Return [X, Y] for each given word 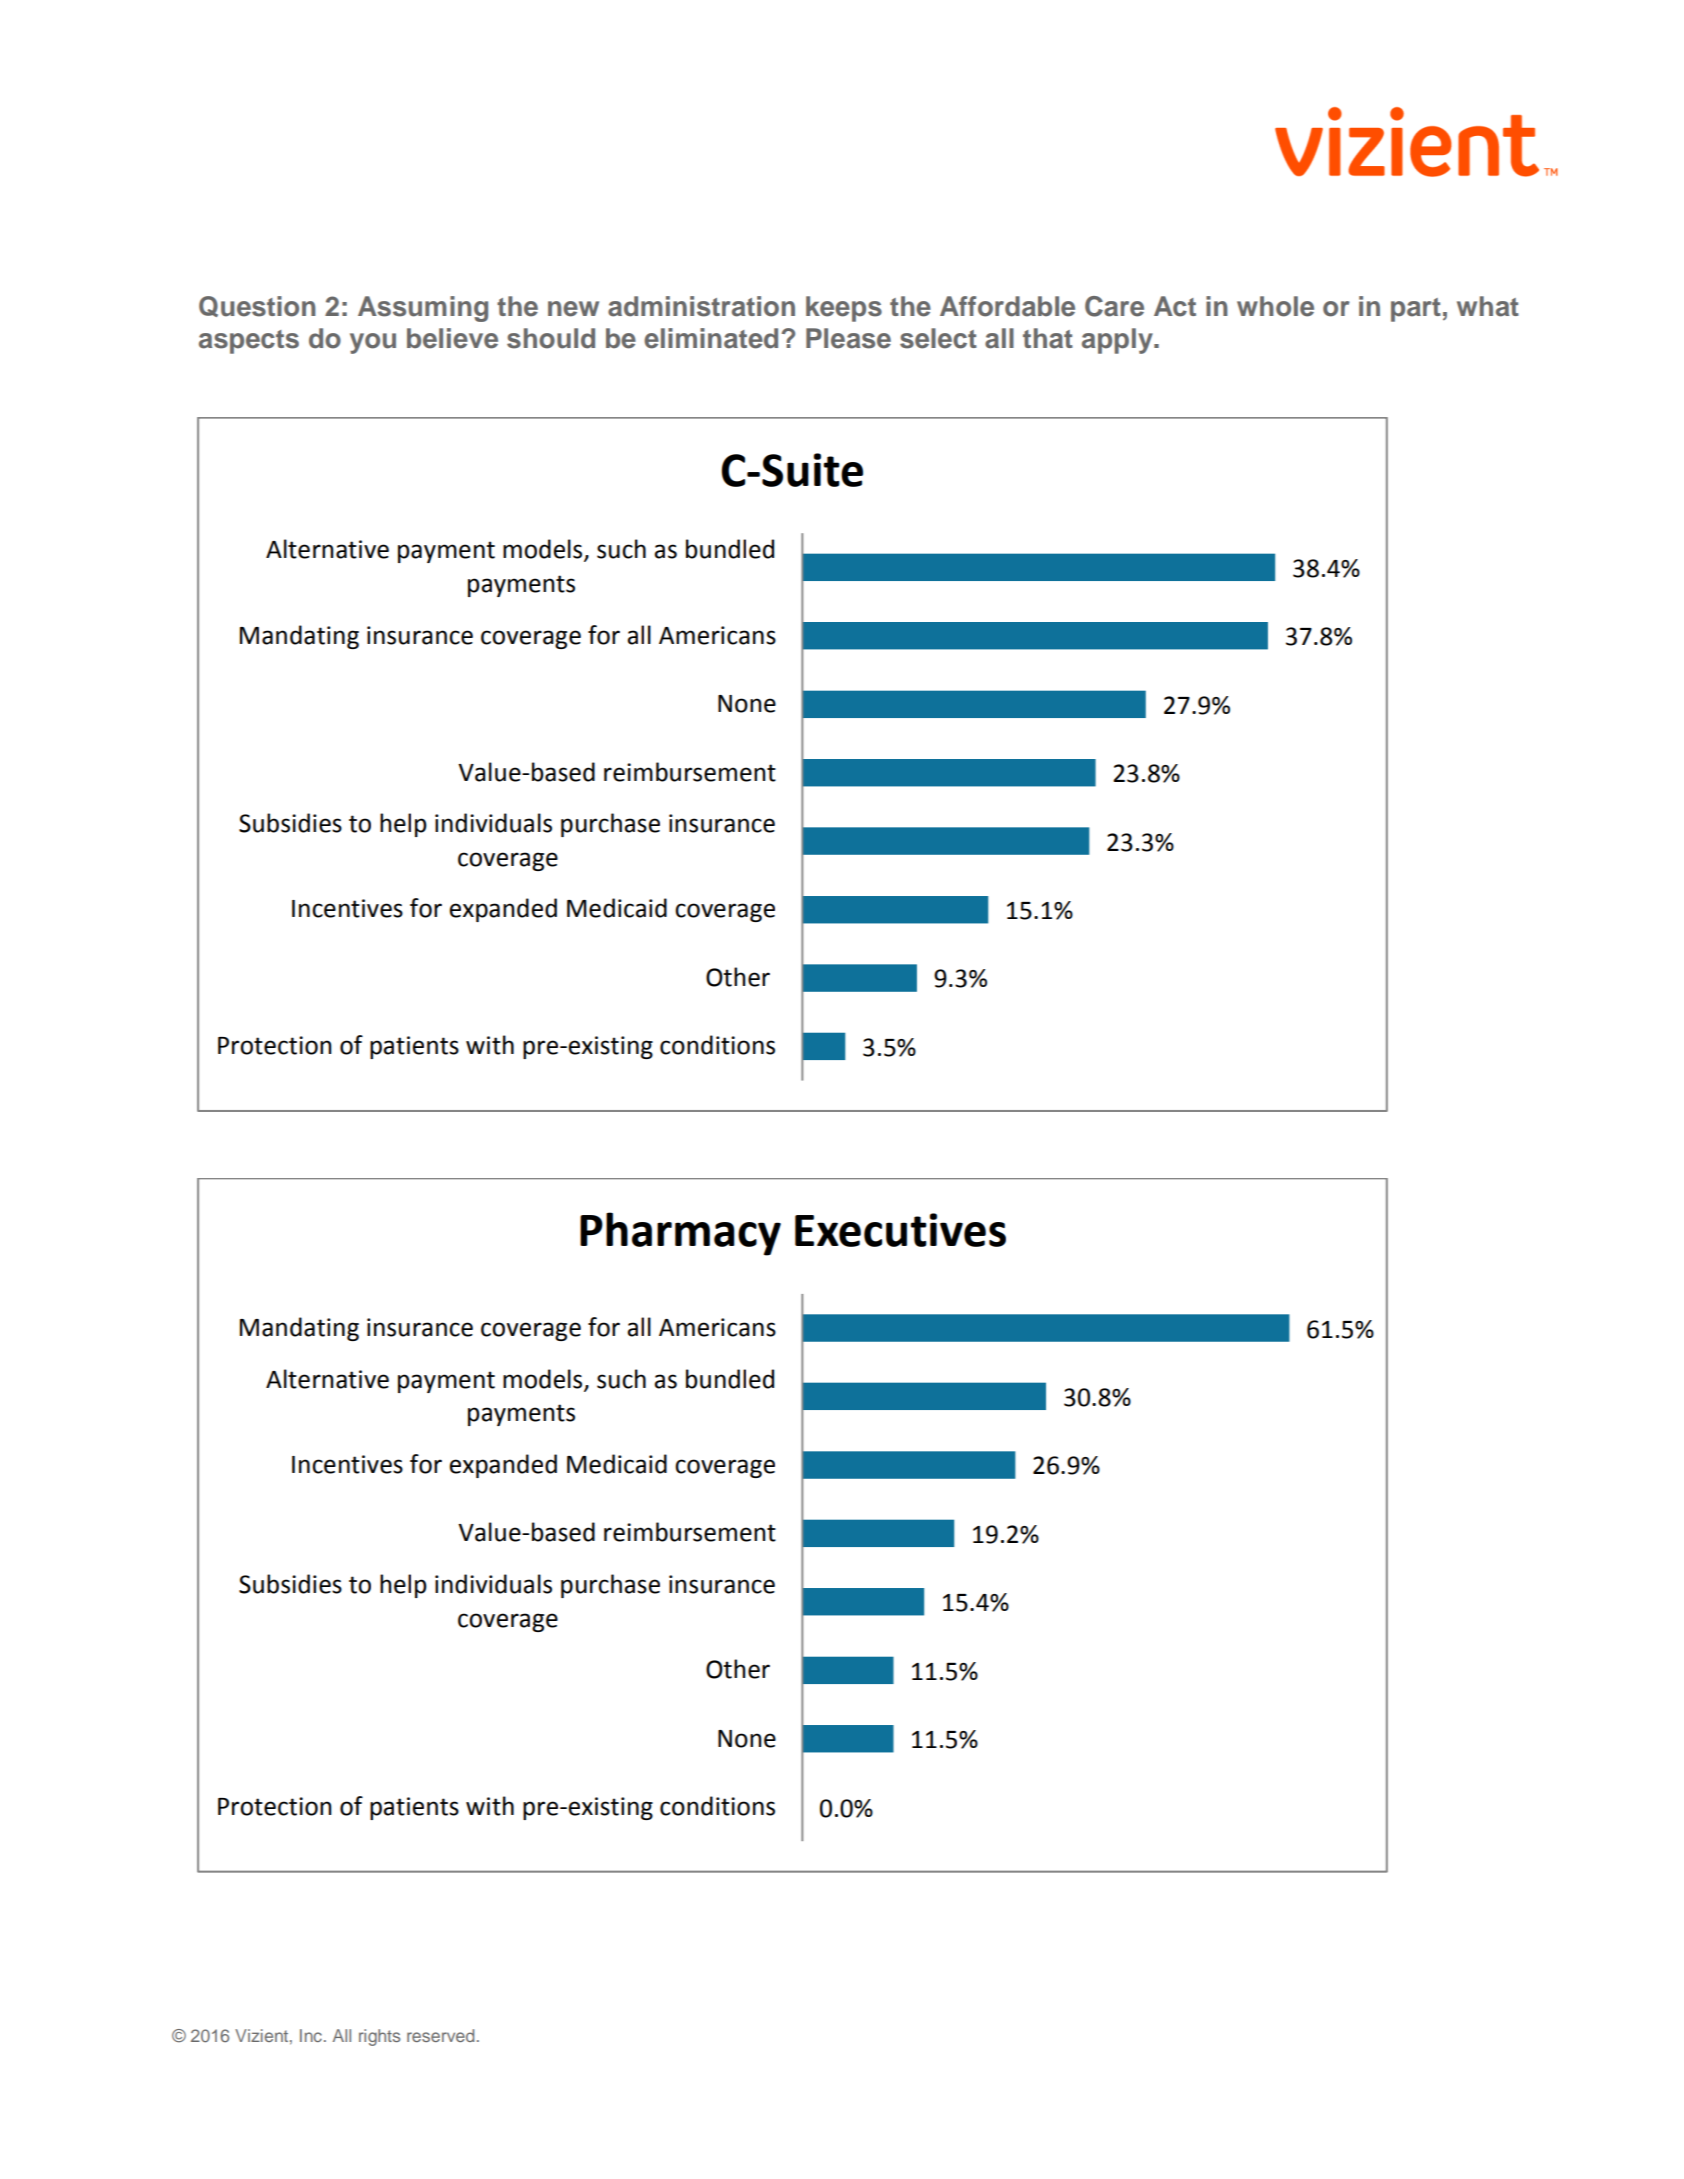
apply [1118, 341]
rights [379, 2037]
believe [452, 338]
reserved [440, 2035]
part [1416, 310]
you [373, 343]
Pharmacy [680, 1234]
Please [848, 338]
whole [1275, 306]
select [938, 338]
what [1488, 306]
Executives [900, 1230]
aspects [249, 342]
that [1048, 338]
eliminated [711, 338]
